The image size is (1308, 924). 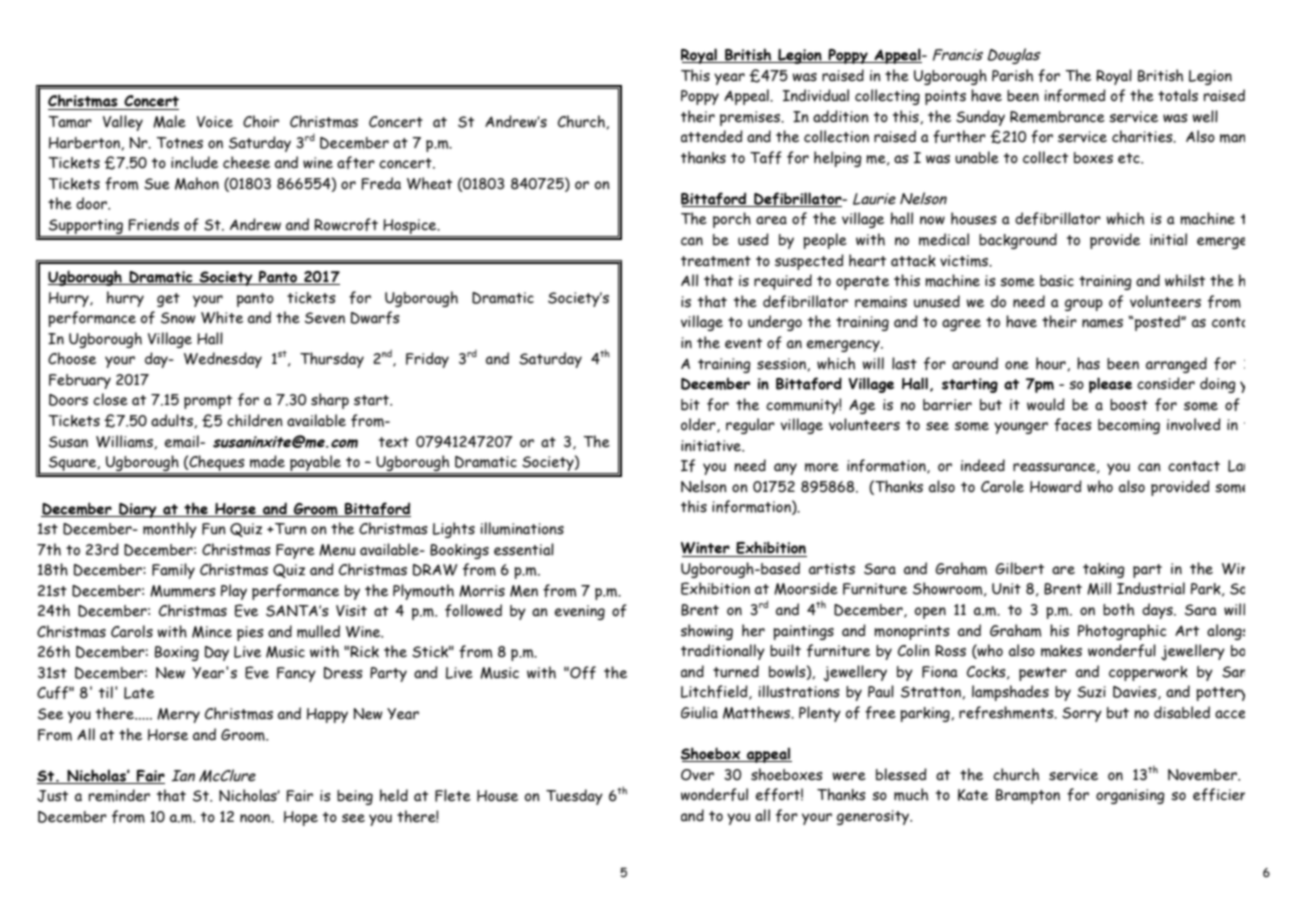 What do you see at coordinates (1075, 95) in the document?
I see `informed` at bounding box center [1075, 95].
